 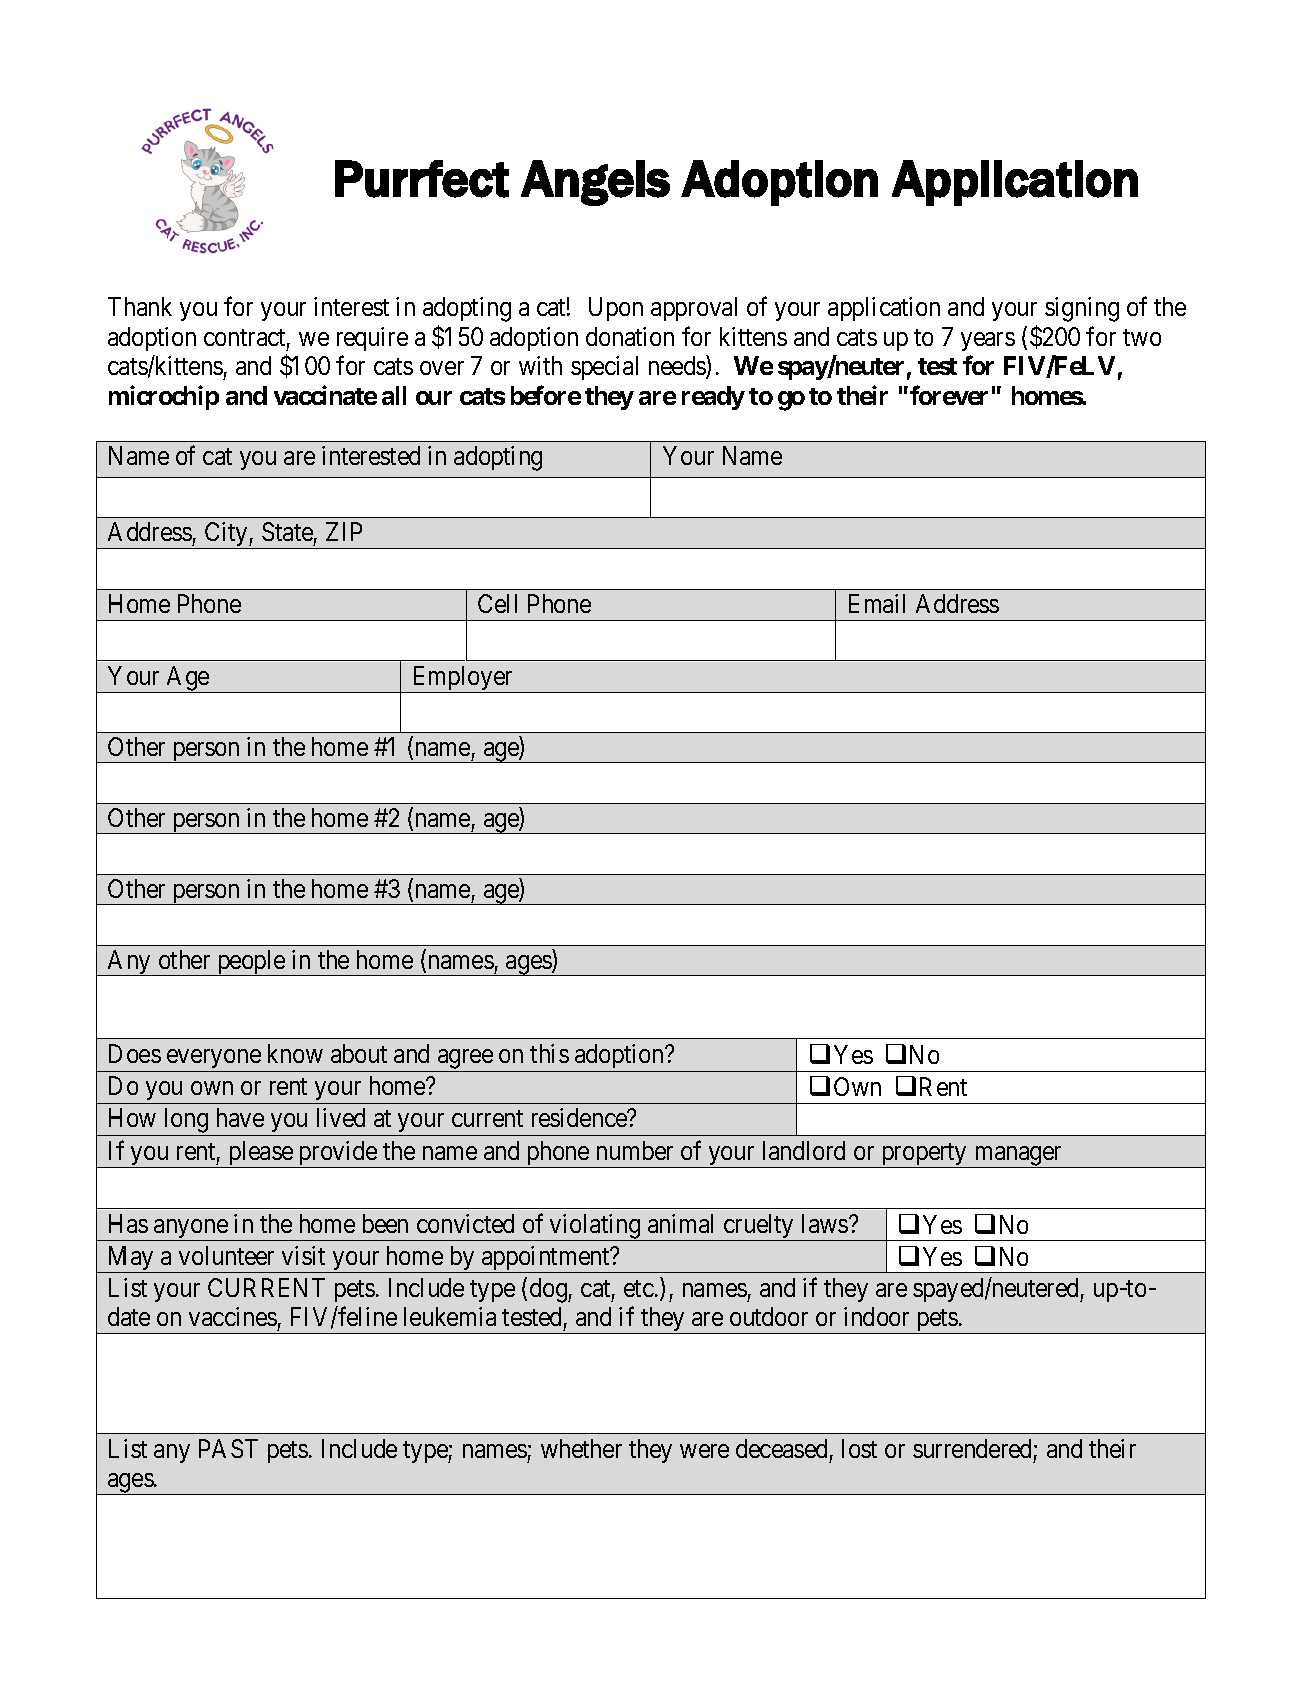 I want to click on signing, so click(x=1082, y=309).
